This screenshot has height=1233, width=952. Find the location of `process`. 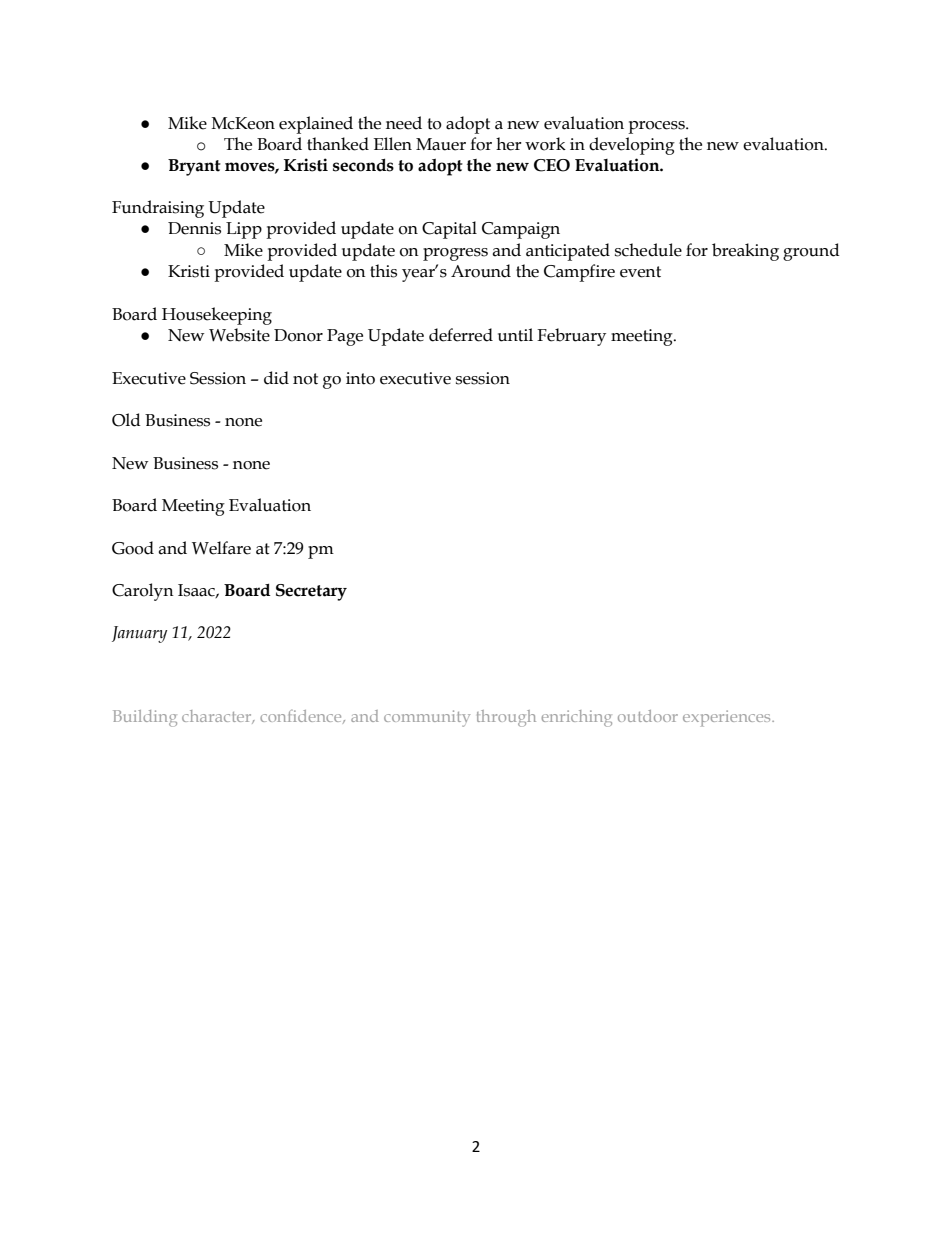

process is located at coordinates (657, 127).
